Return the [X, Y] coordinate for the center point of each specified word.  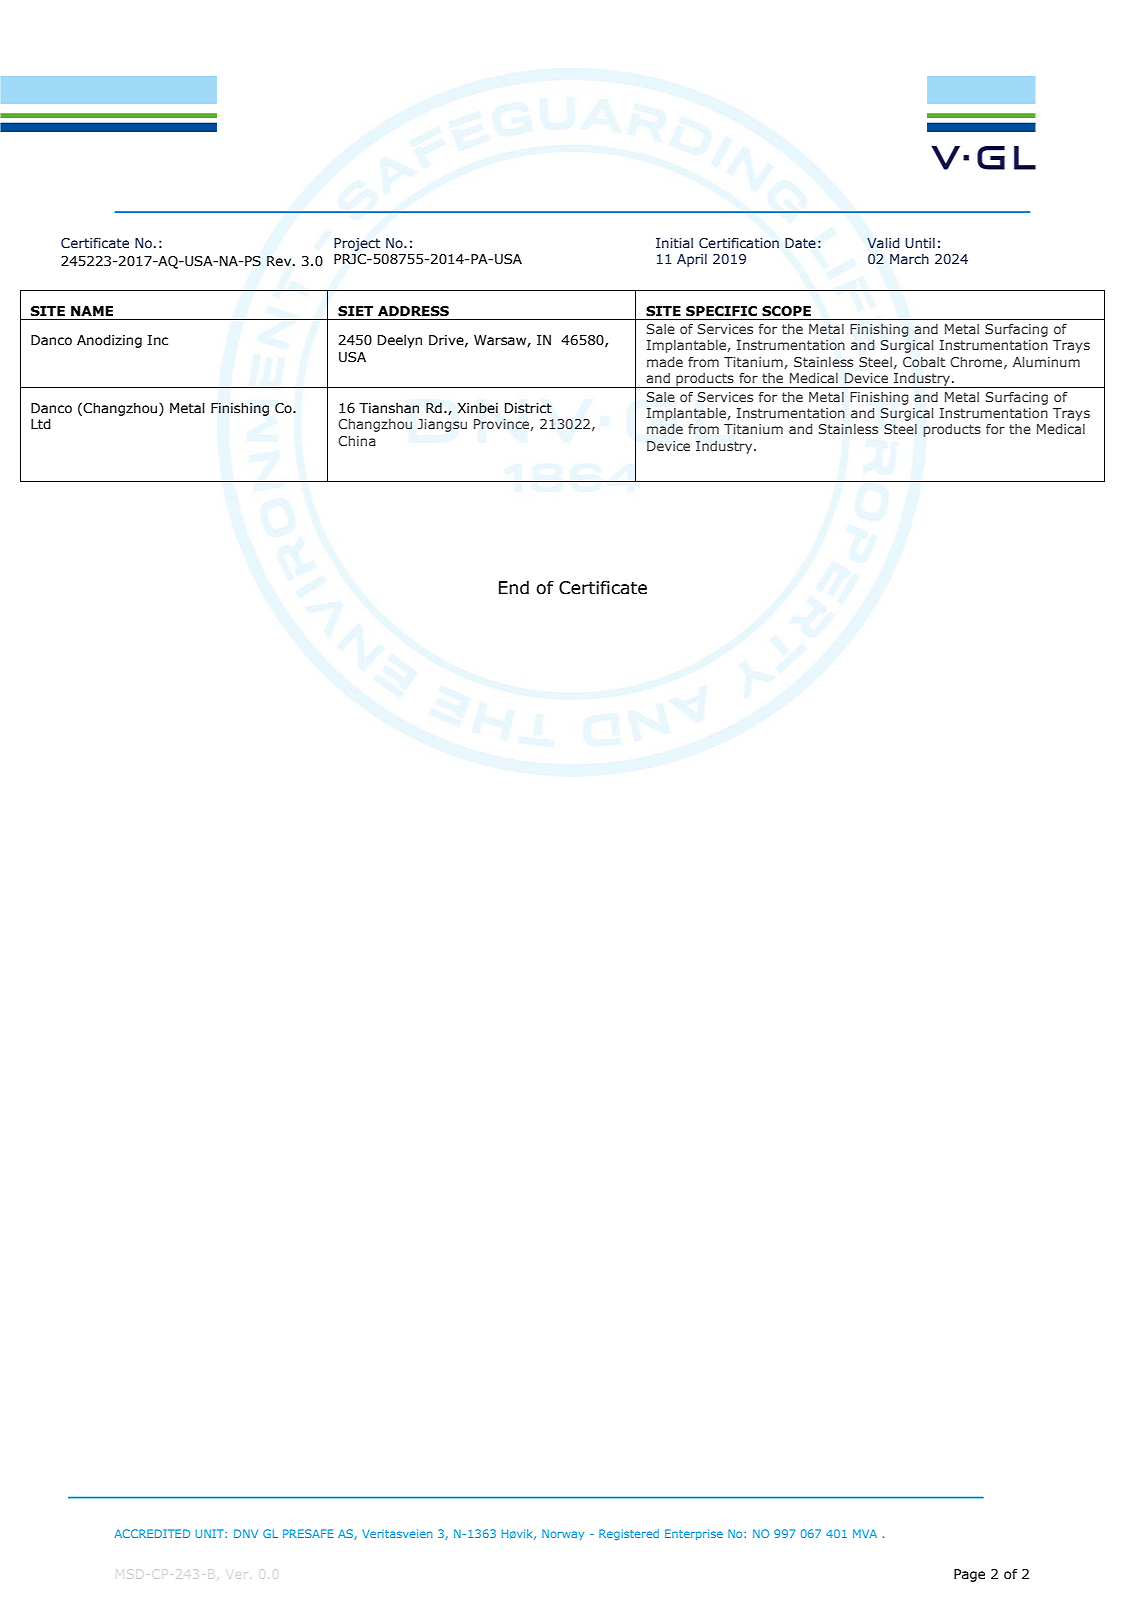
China [357, 441]
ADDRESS [413, 311]
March [909, 259]
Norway [563, 1534]
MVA [865, 1533]
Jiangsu [442, 425]
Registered [629, 1534]
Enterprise [694, 1534]
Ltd [41, 424]
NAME [92, 311]
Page [969, 1575]
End [514, 587]
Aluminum [1046, 362]
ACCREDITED [152, 1533]
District [528, 408]
